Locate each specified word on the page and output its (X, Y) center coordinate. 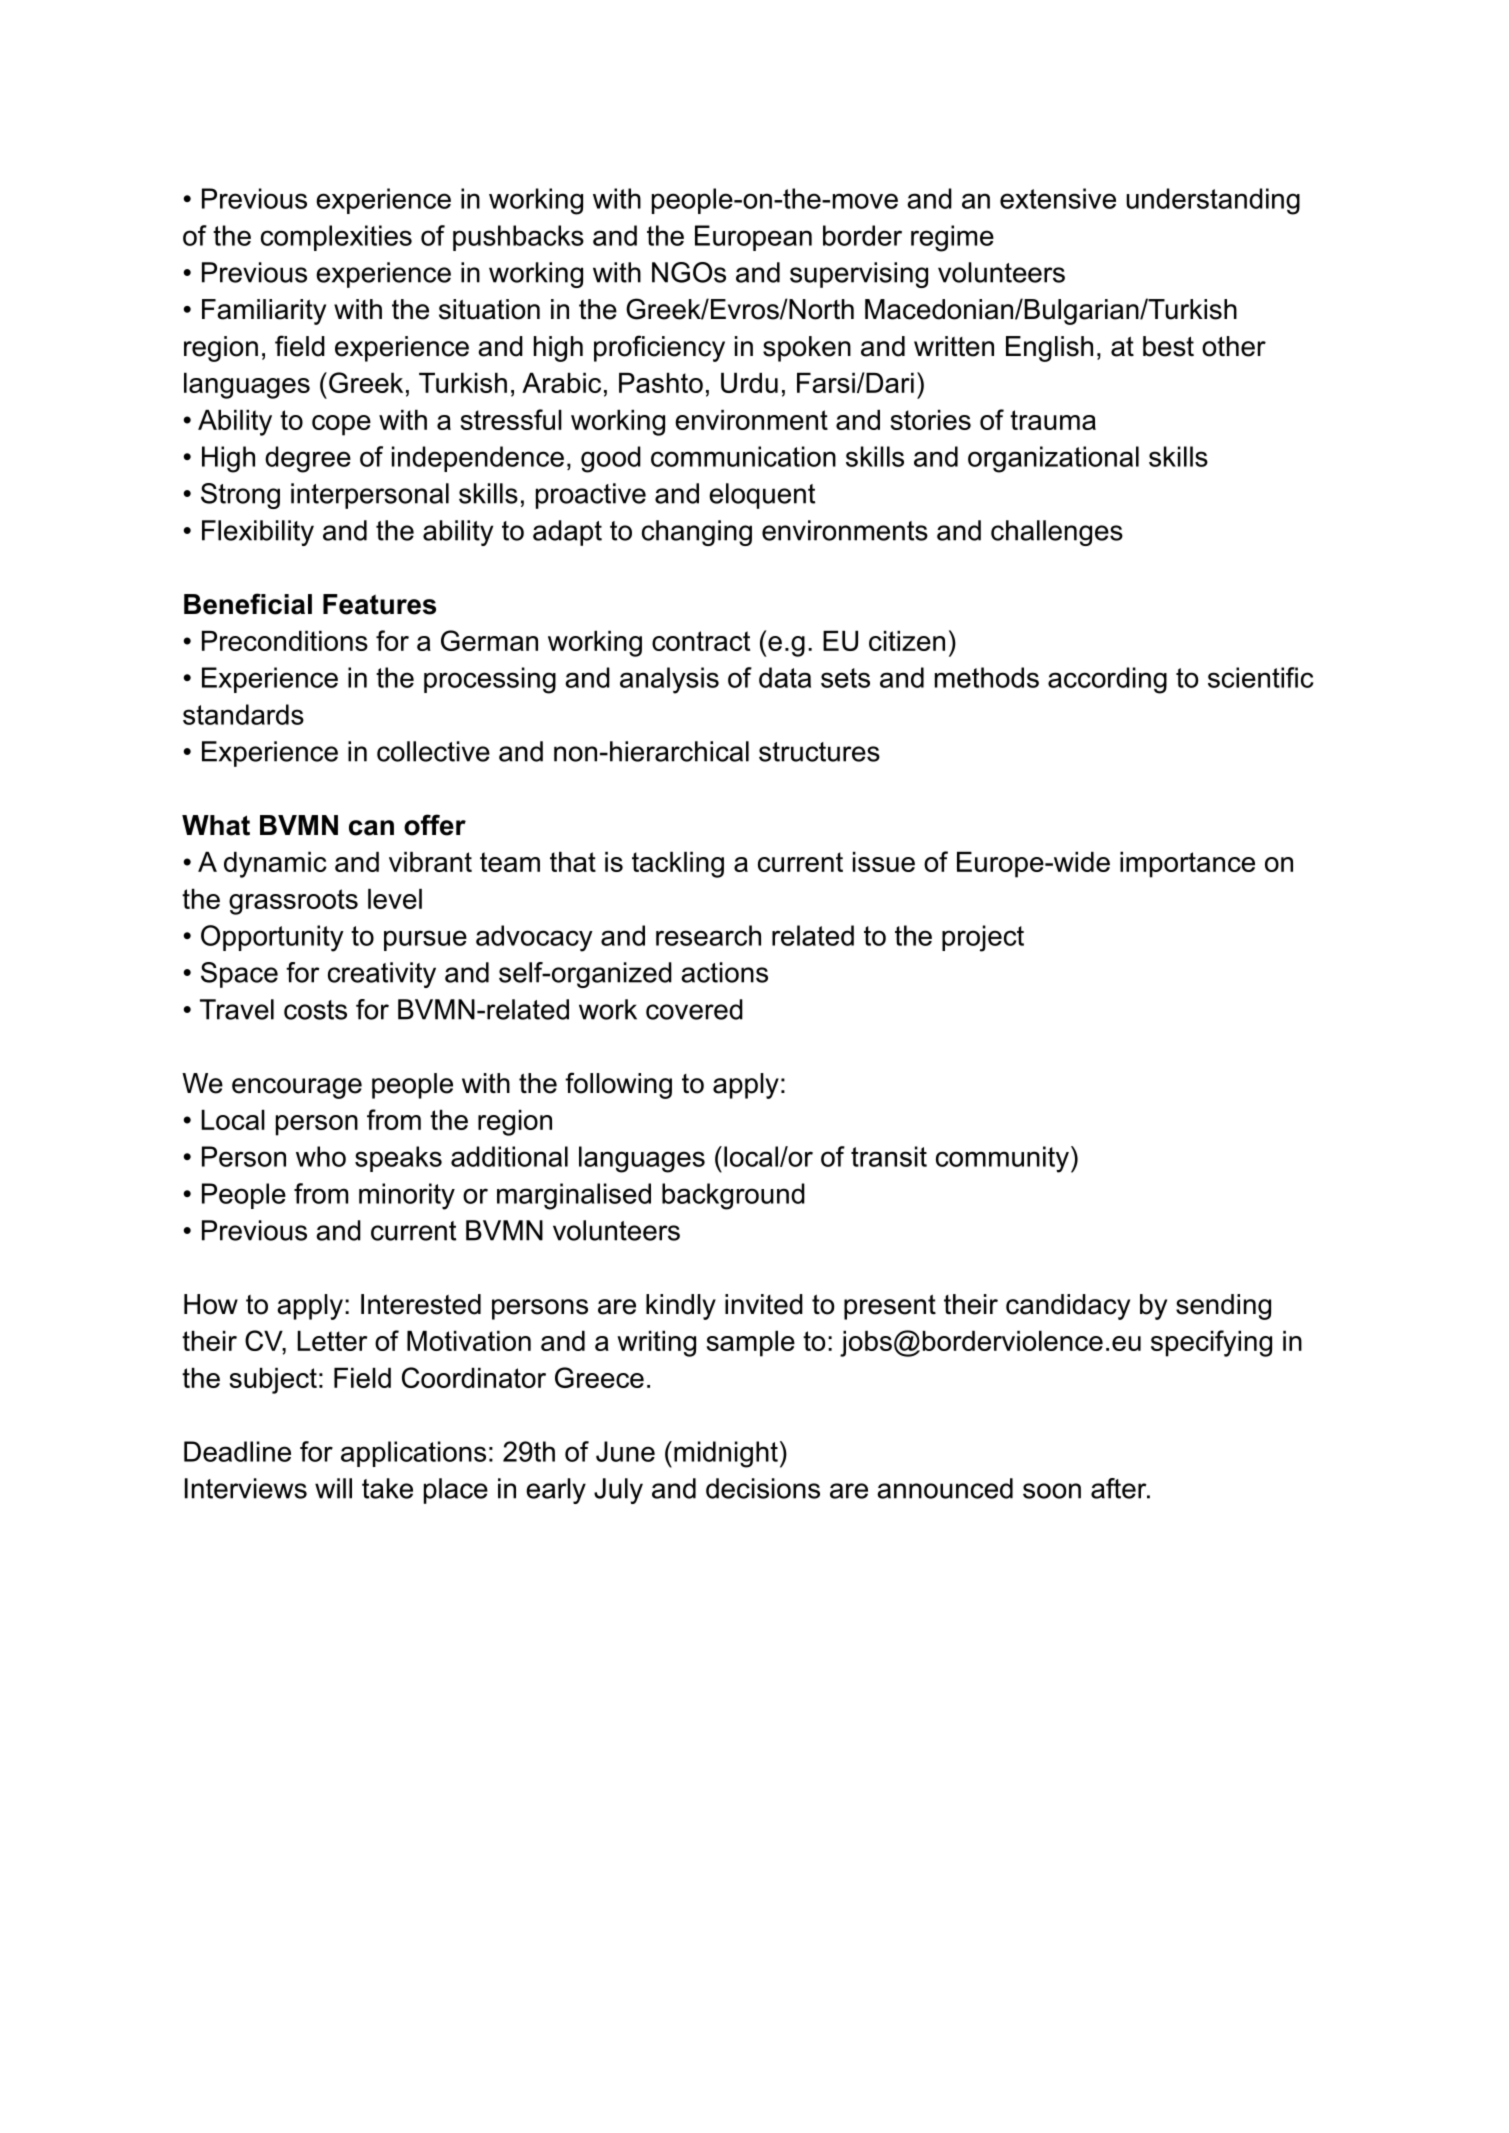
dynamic (275, 865)
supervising (859, 275)
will (333, 1488)
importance (1187, 865)
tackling (678, 865)
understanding (1213, 201)
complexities (336, 238)
